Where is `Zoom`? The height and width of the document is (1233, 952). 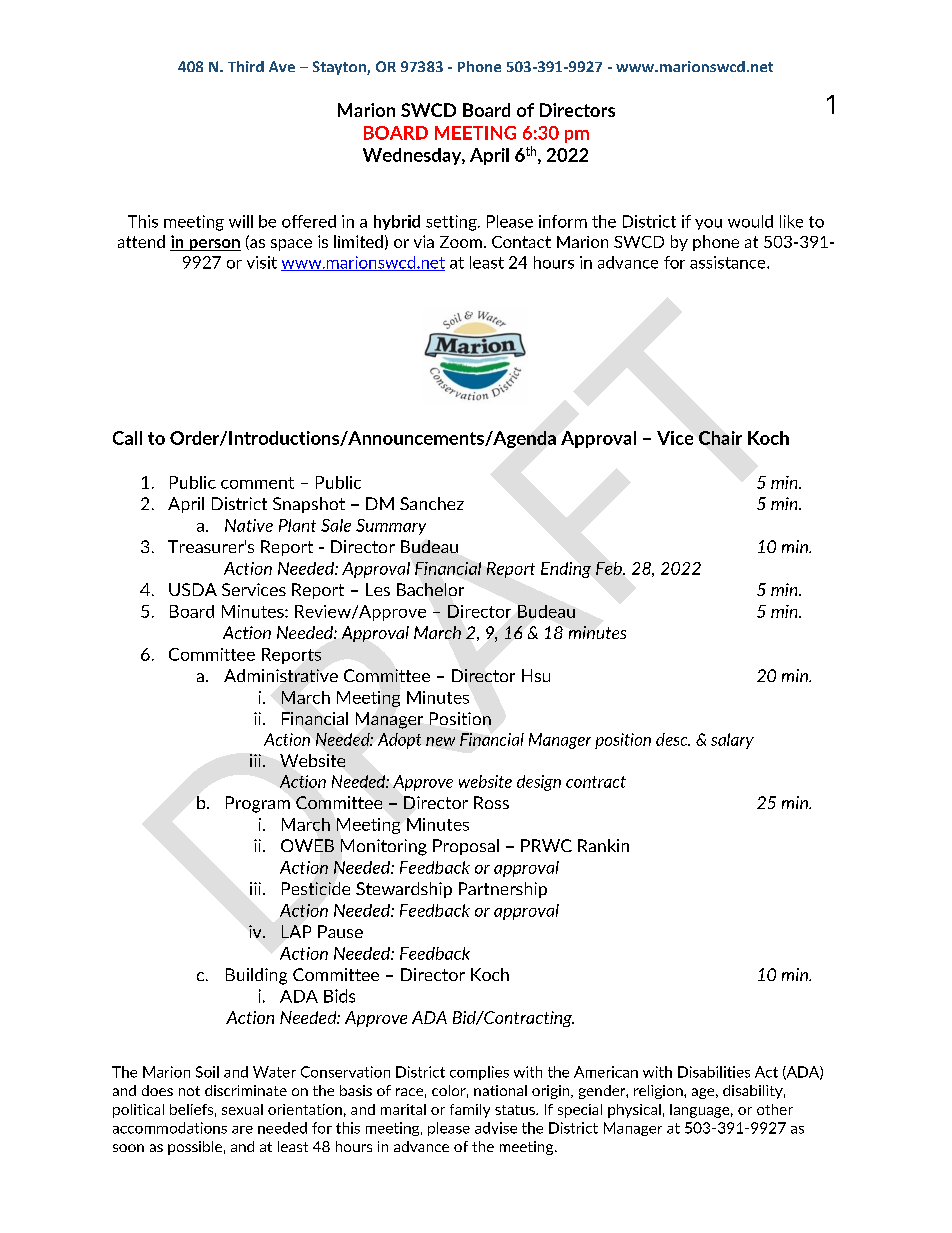 Zoom is located at coordinates (461, 242).
